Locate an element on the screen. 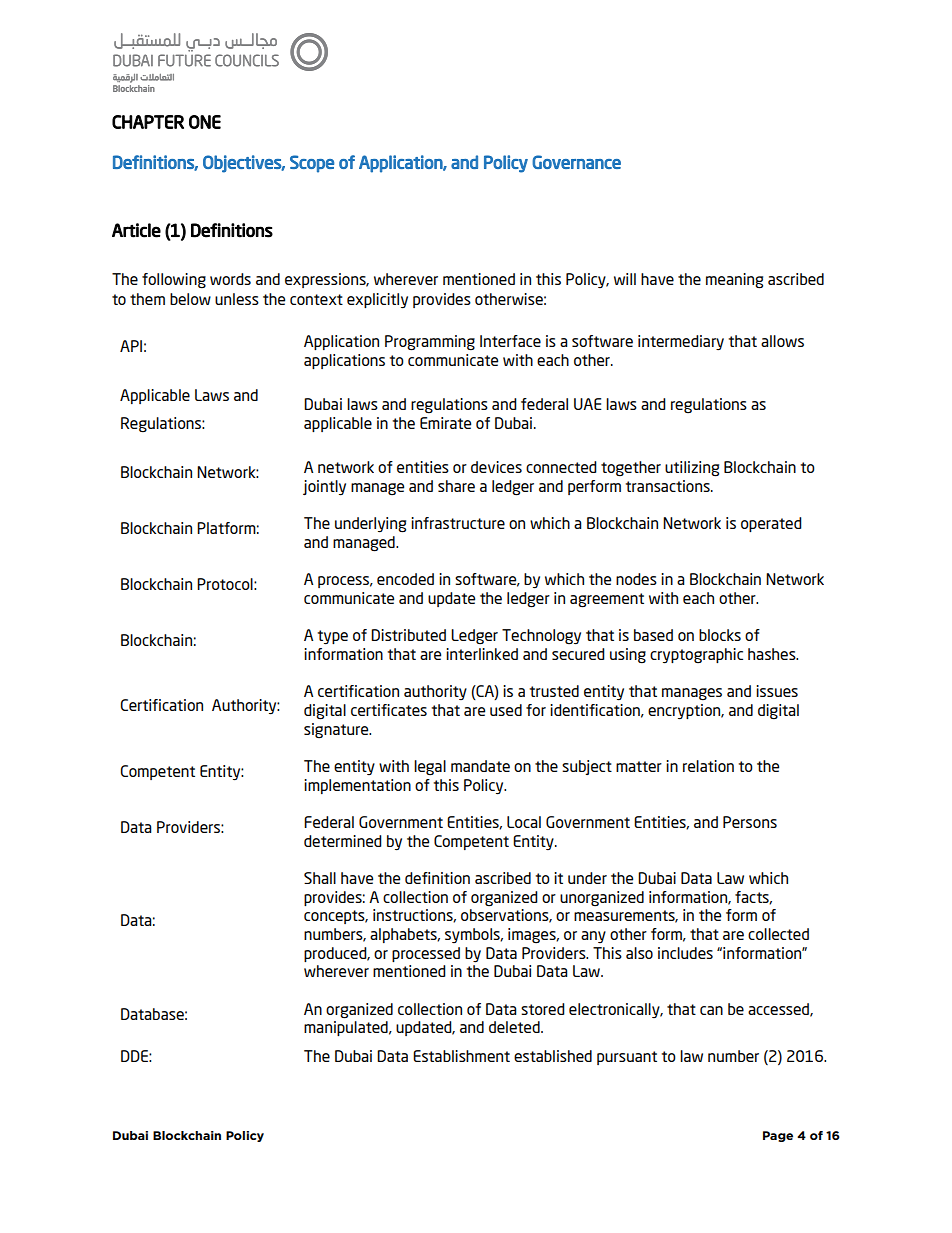 The image size is (952, 1233). Emirate is located at coordinates (445, 423).
